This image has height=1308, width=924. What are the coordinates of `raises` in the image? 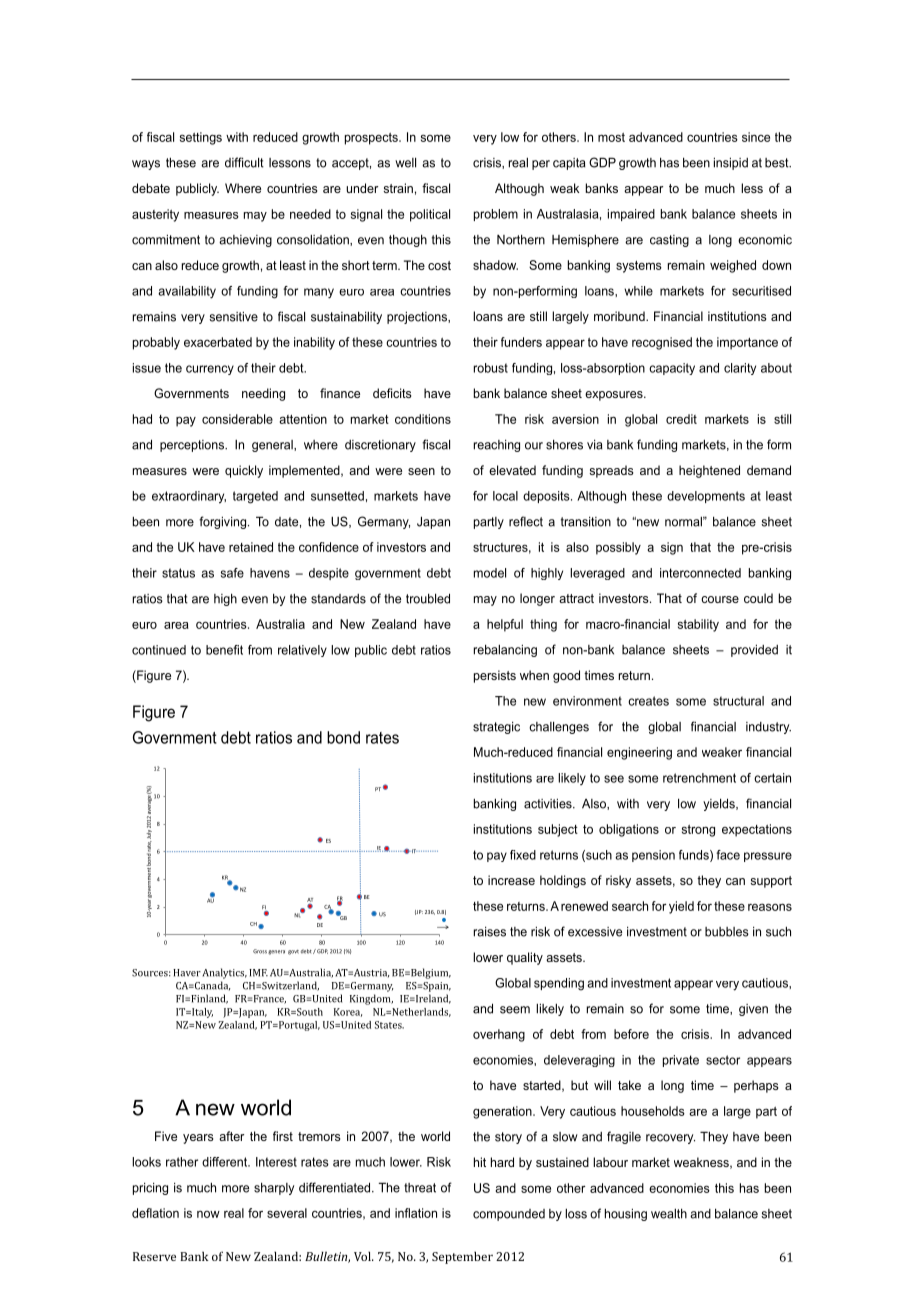 It's located at (490, 932).
